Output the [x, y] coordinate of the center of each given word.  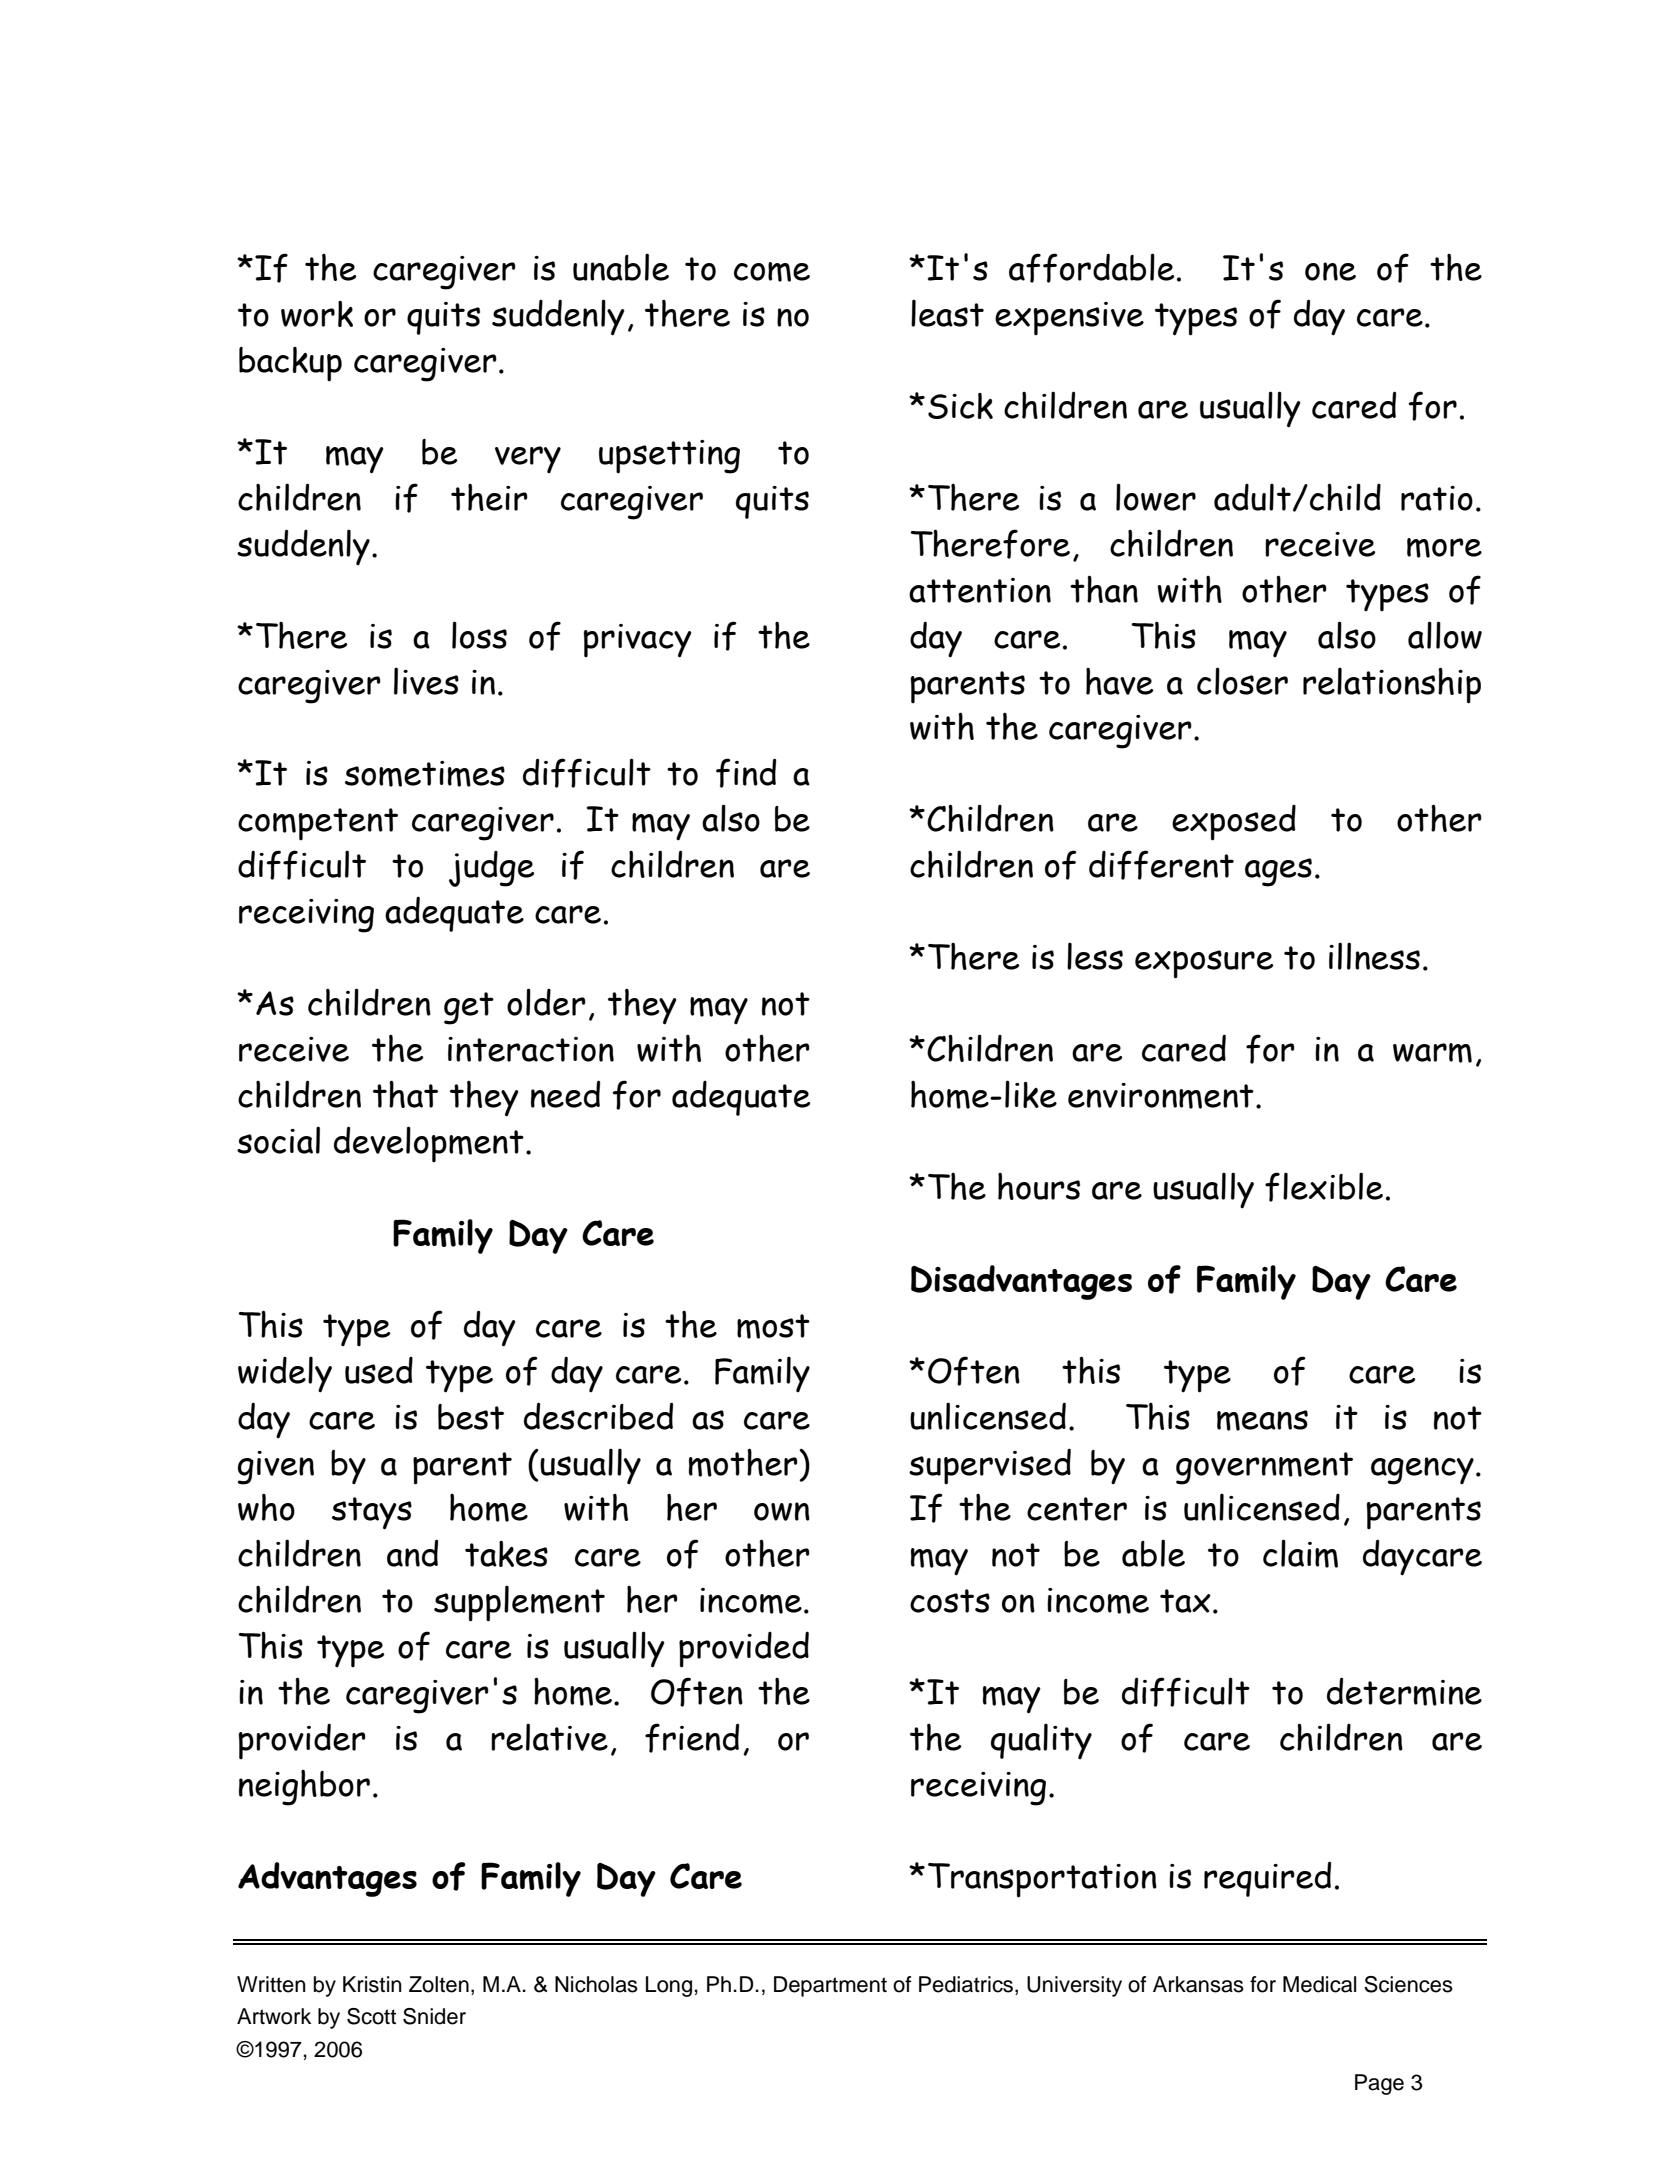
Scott [371, 2016]
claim [1300, 1553]
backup [290, 364]
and [412, 1553]
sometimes [425, 774]
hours [1039, 1186]
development [429, 1144]
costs [950, 1601]
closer [1242, 681]
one [1330, 271]
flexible [1324, 1187]
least [947, 313]
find [746, 773]
